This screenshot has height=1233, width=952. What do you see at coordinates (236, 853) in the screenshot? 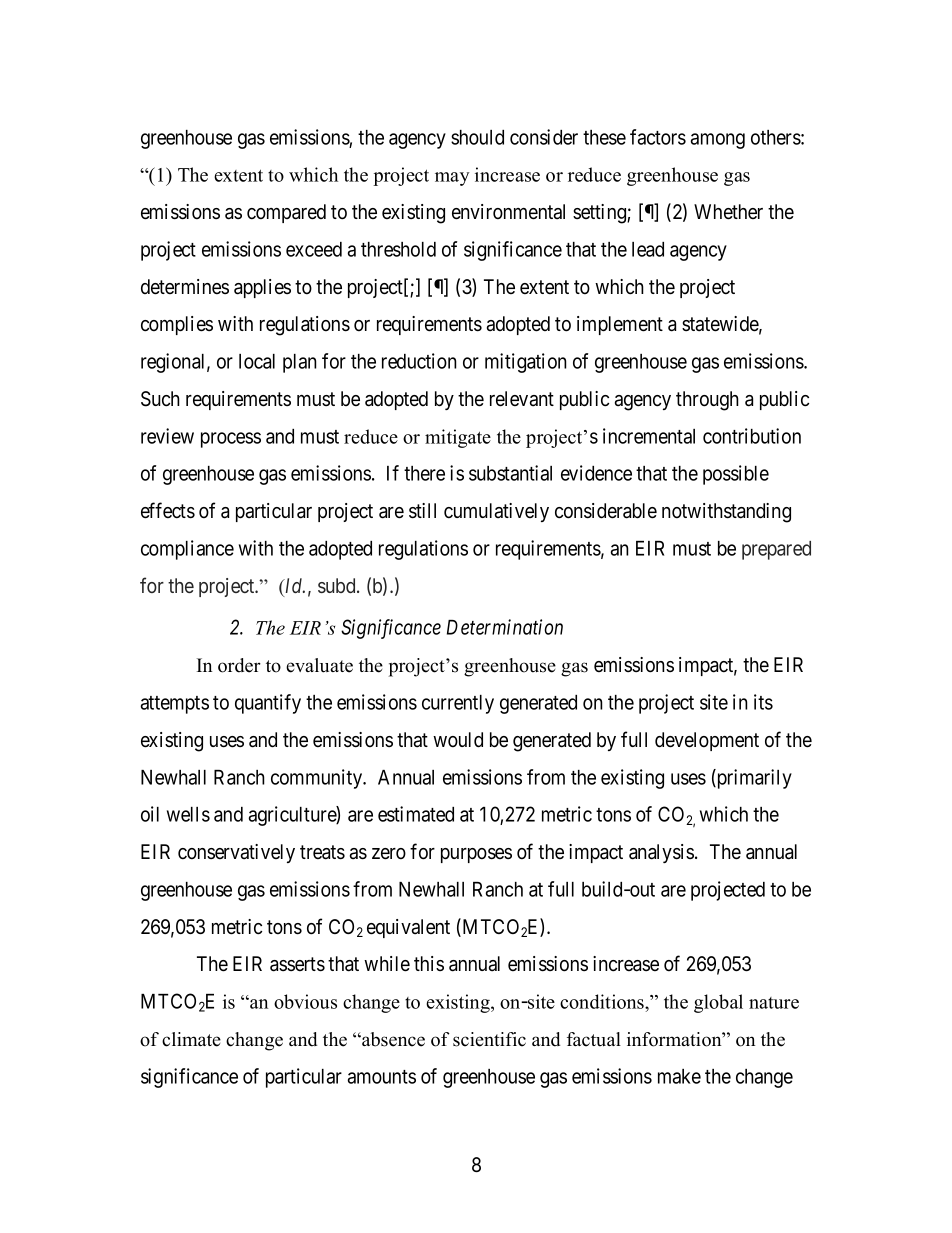
I see `conservatively` at bounding box center [236, 853].
